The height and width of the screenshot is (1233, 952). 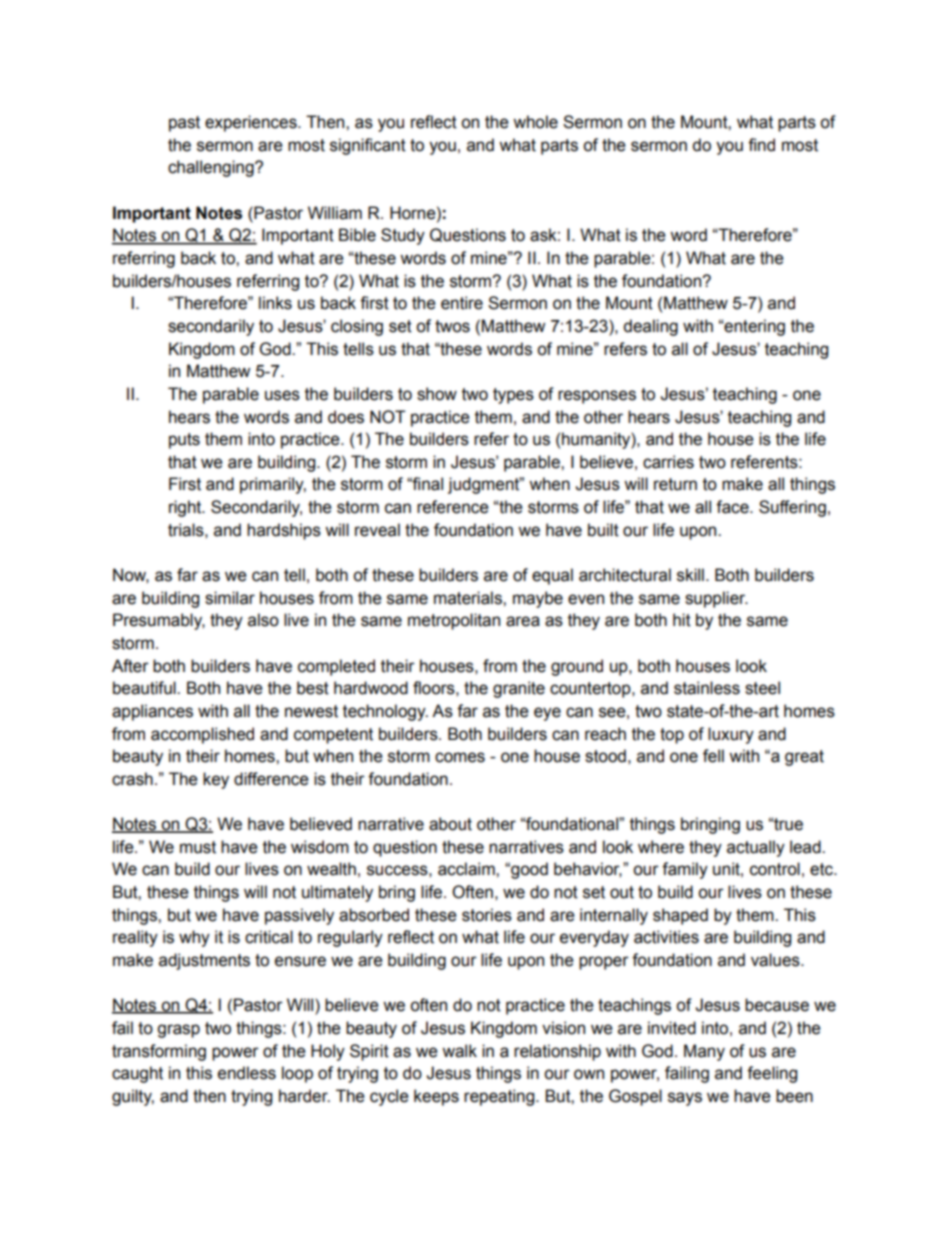 I want to click on key, so click(x=216, y=780).
